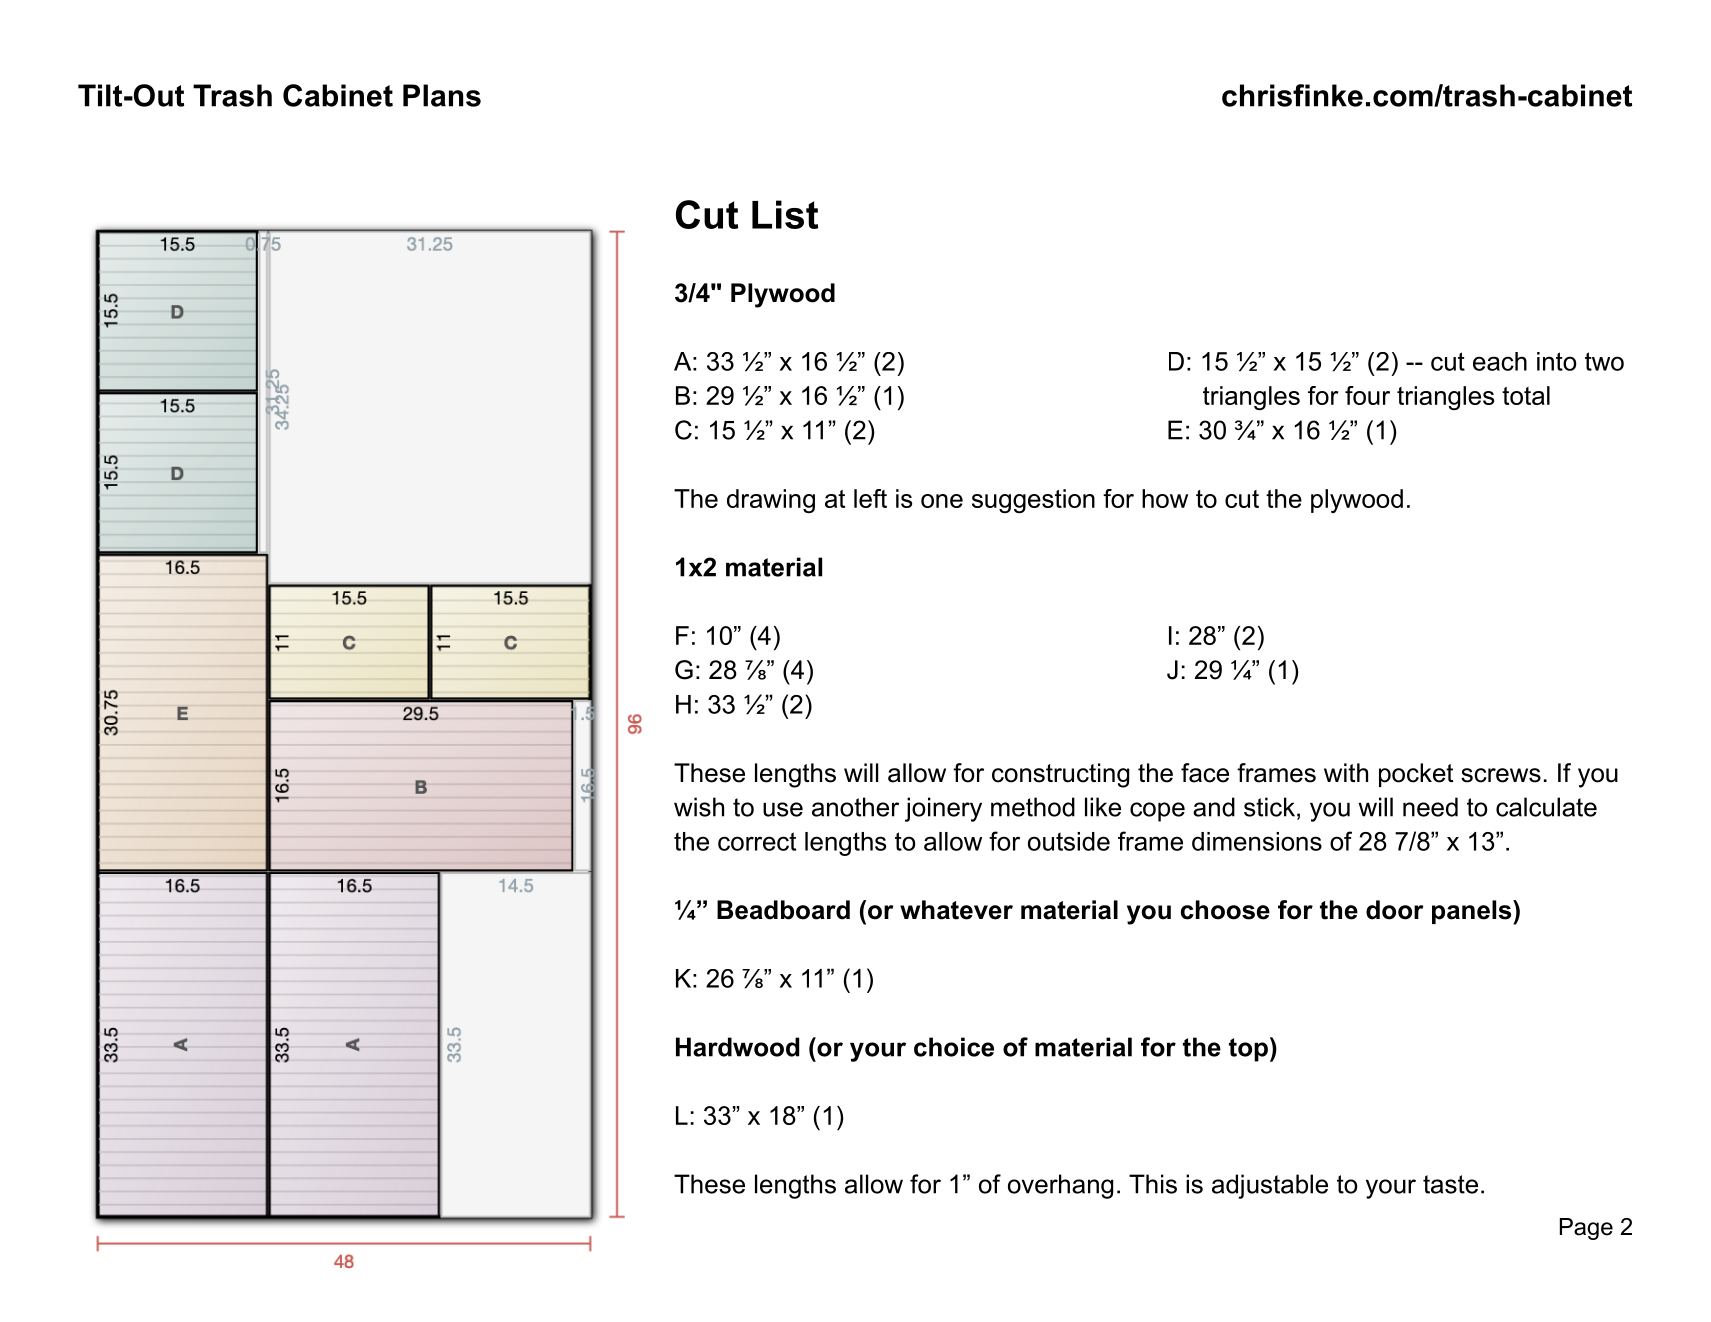  I want to click on List, so click(785, 214).
